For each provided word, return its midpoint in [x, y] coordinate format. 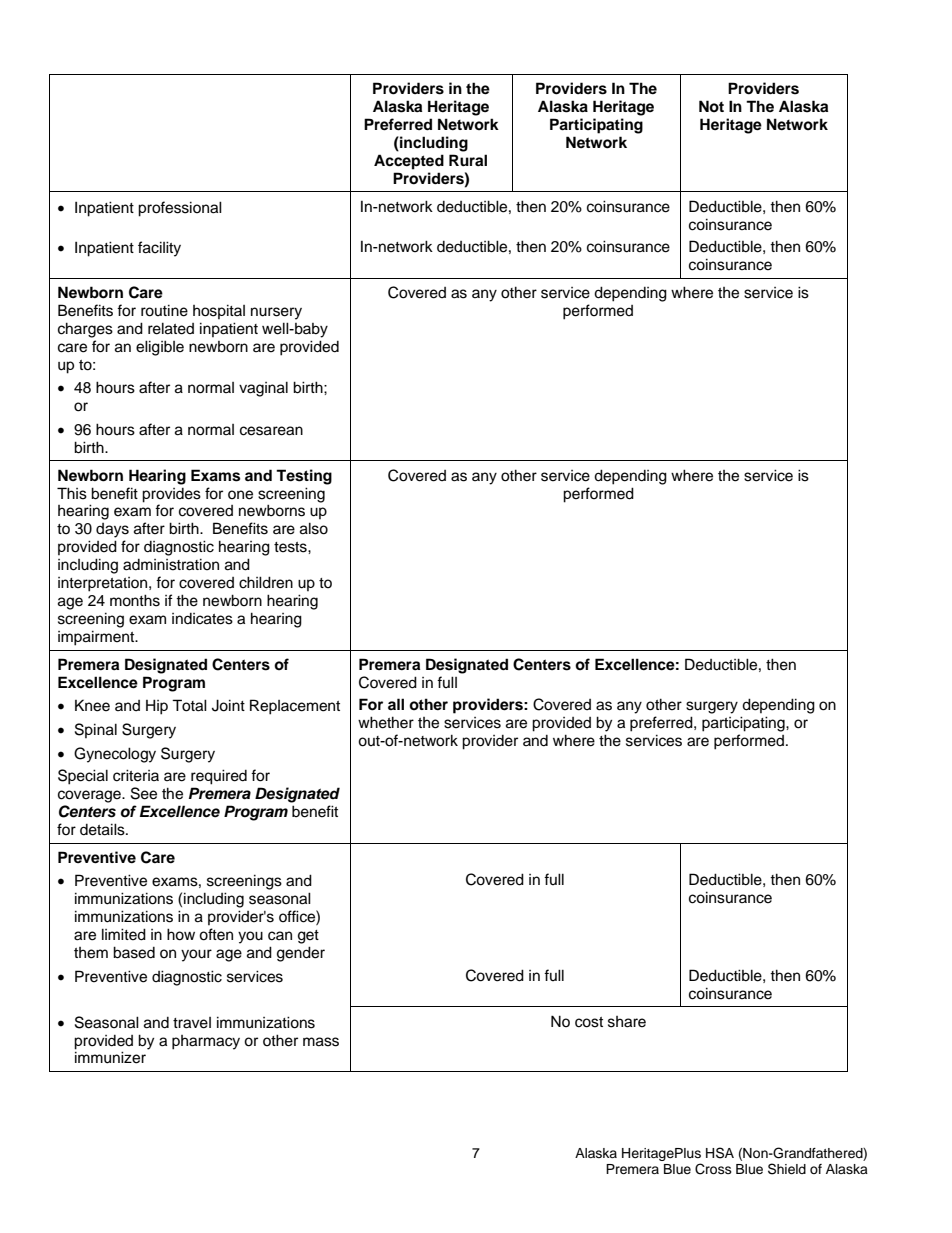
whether [386, 722]
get [308, 937]
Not [711, 106]
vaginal [263, 389]
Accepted [409, 162]
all [396, 704]
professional [180, 209]
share [627, 1022]
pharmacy [206, 1042]
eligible [160, 348]
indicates [202, 619]
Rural [468, 160]
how [181, 934]
